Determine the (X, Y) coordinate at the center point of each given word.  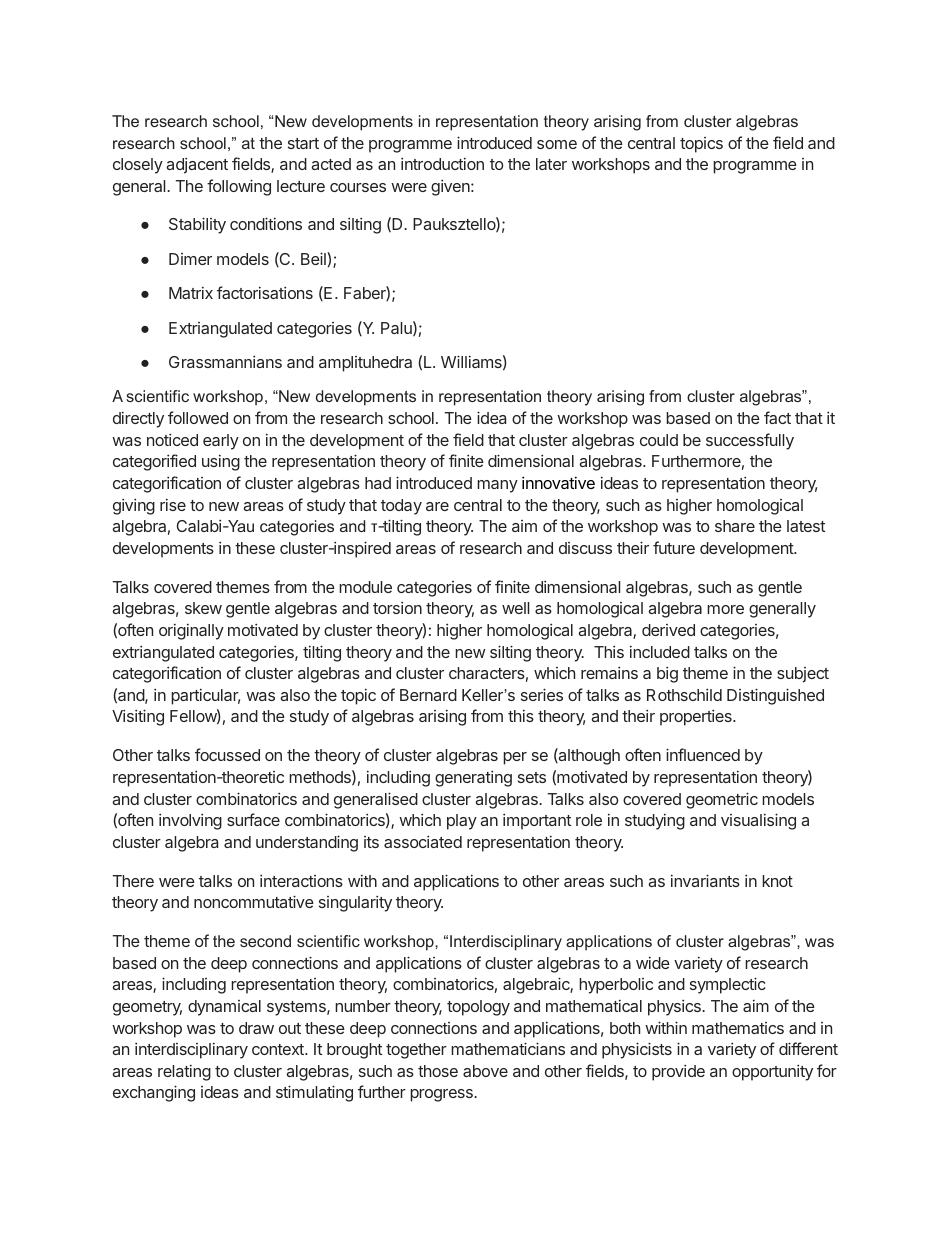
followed (198, 417)
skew (203, 608)
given (451, 187)
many (497, 486)
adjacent (197, 165)
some (557, 144)
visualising (758, 821)
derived (668, 630)
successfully (750, 441)
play (462, 822)
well (515, 608)
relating (184, 1072)
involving (190, 821)
